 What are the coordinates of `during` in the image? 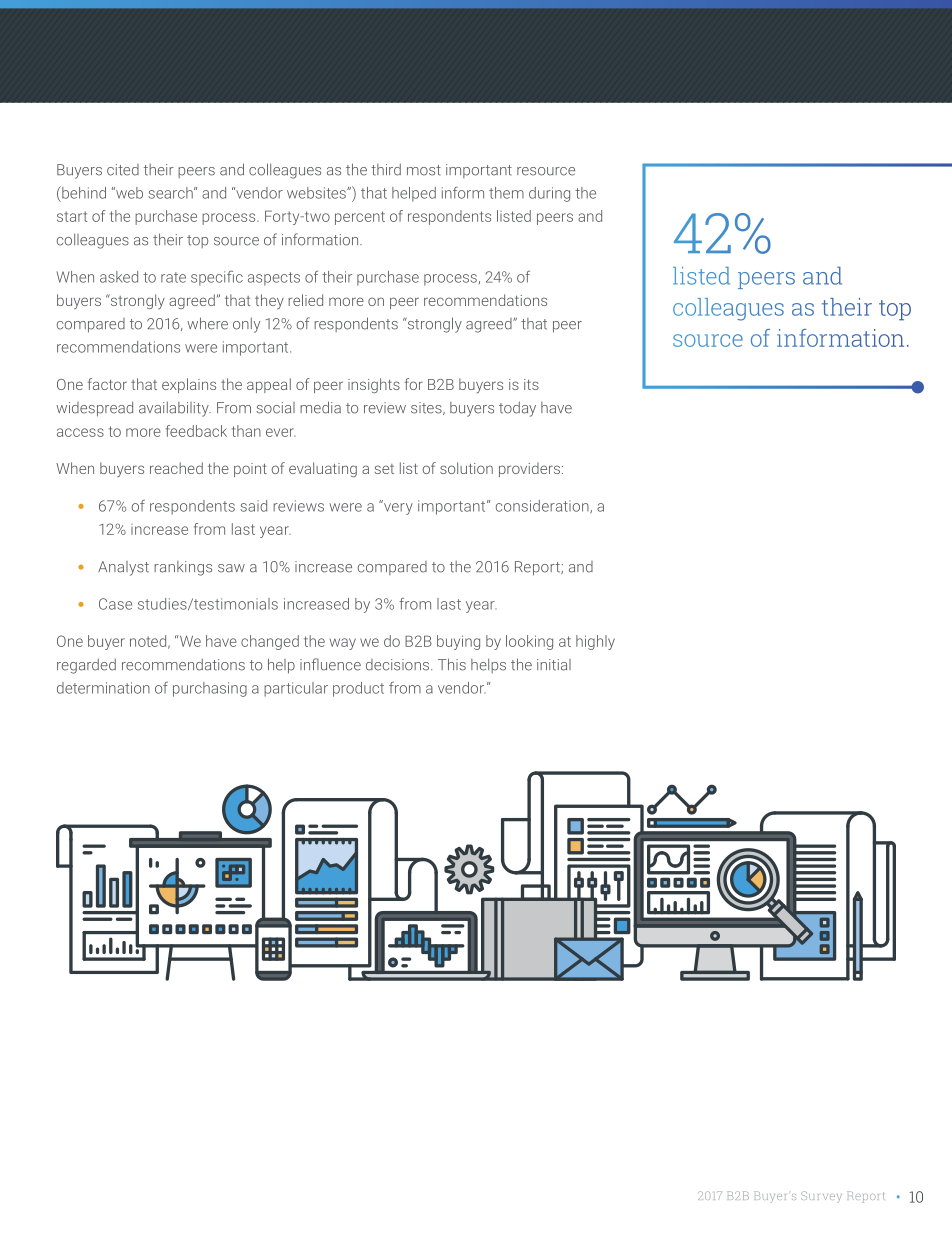 It's located at (549, 194).
